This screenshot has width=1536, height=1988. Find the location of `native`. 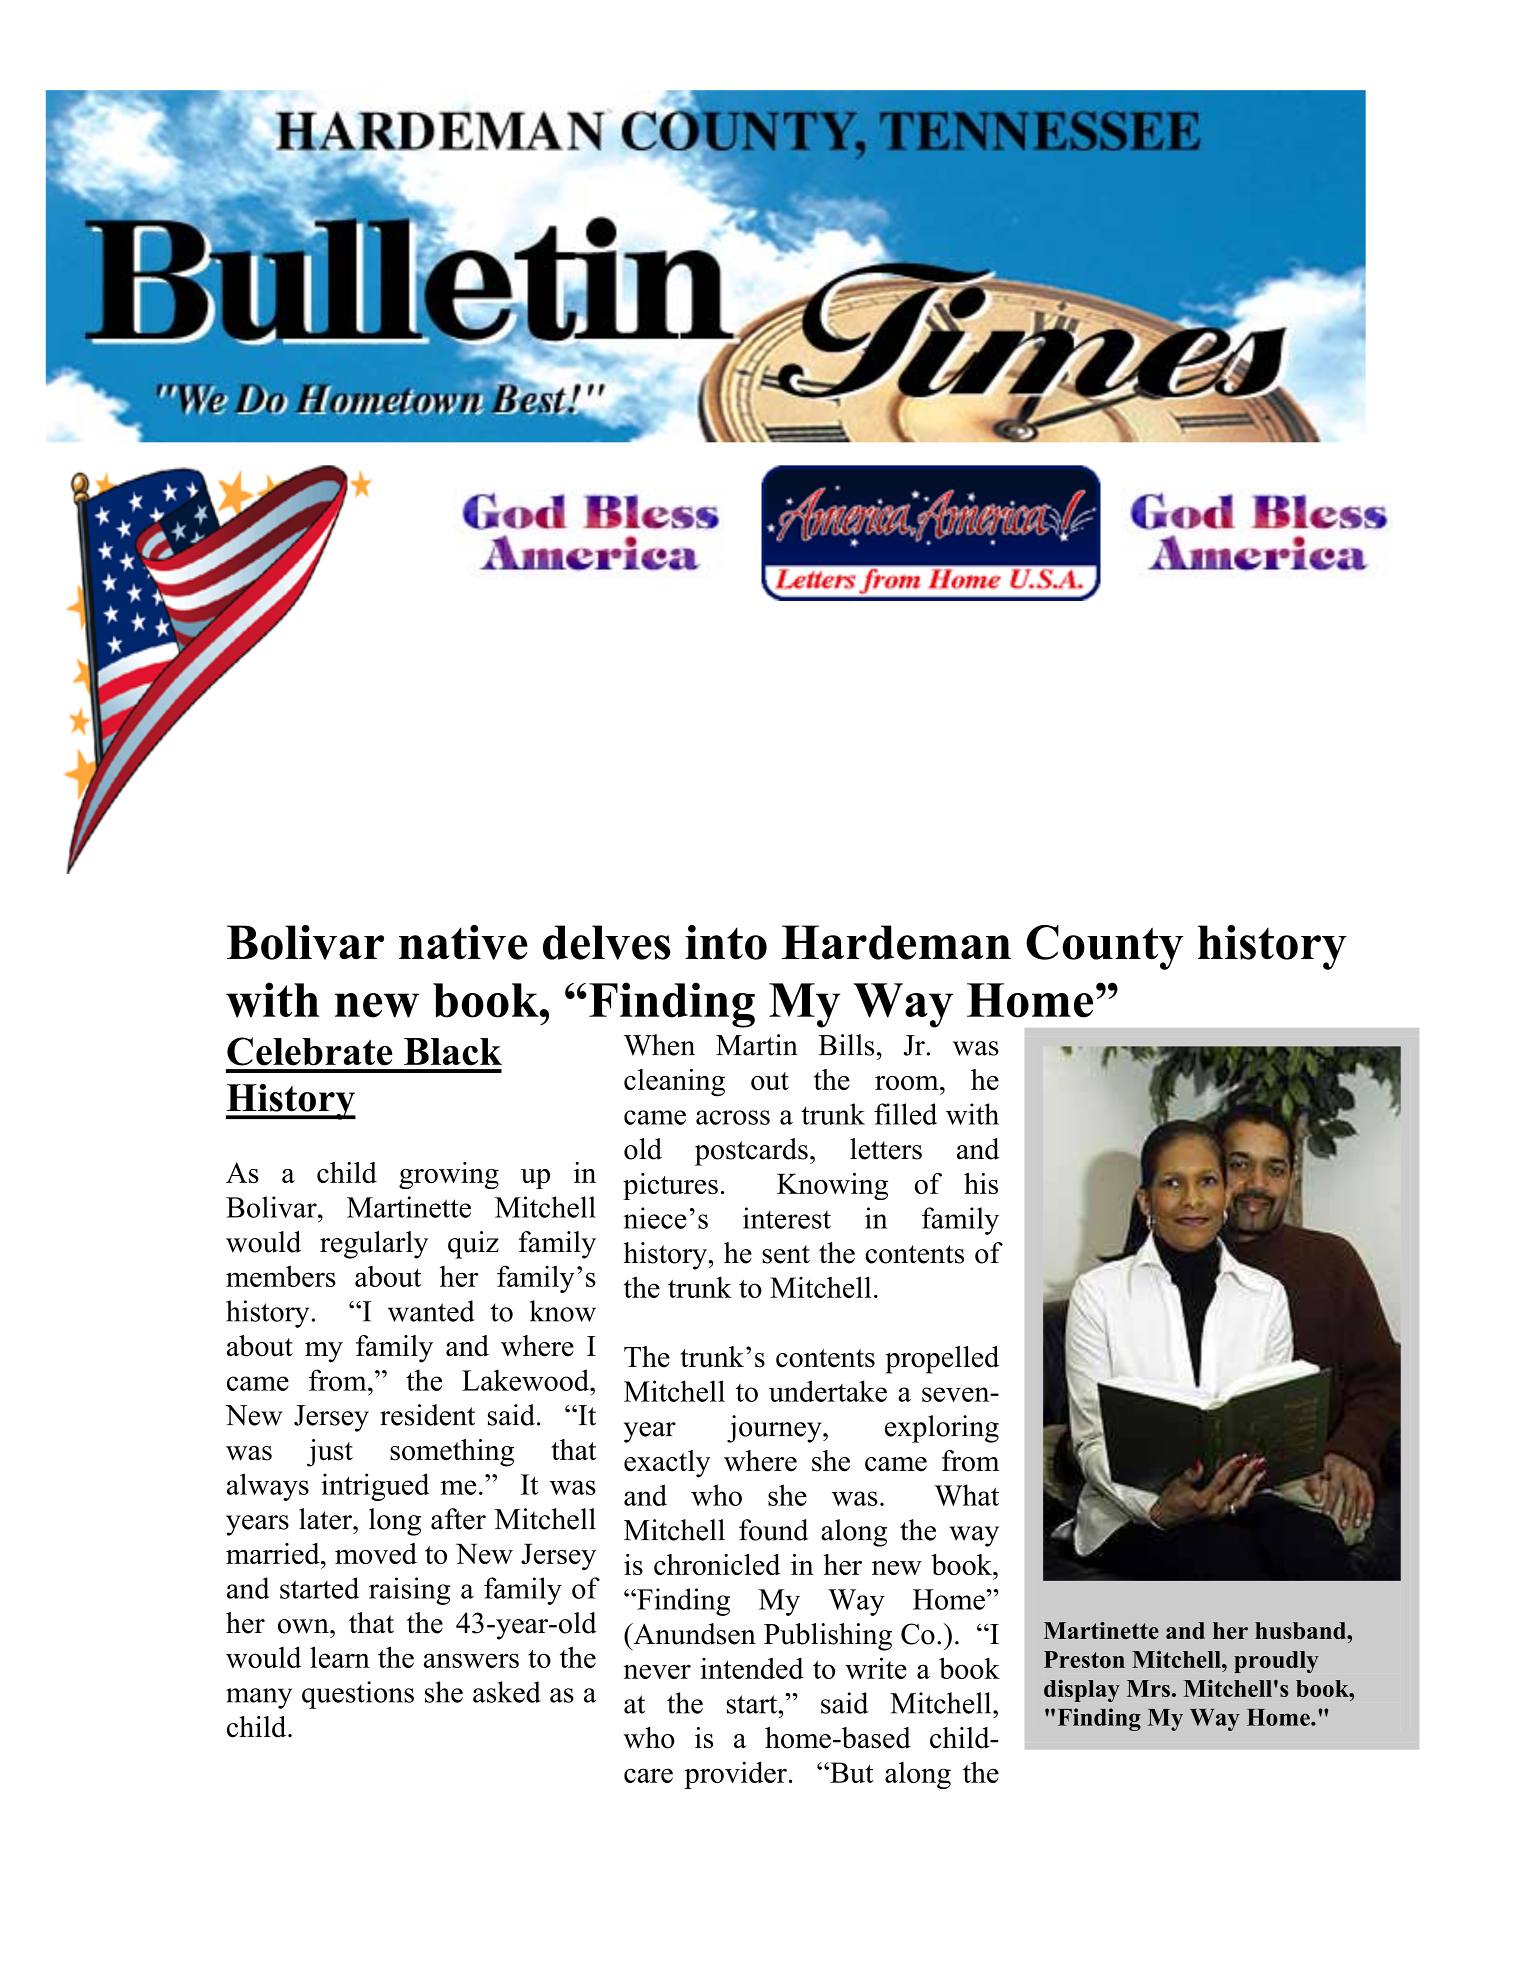

native is located at coordinates (463, 942).
